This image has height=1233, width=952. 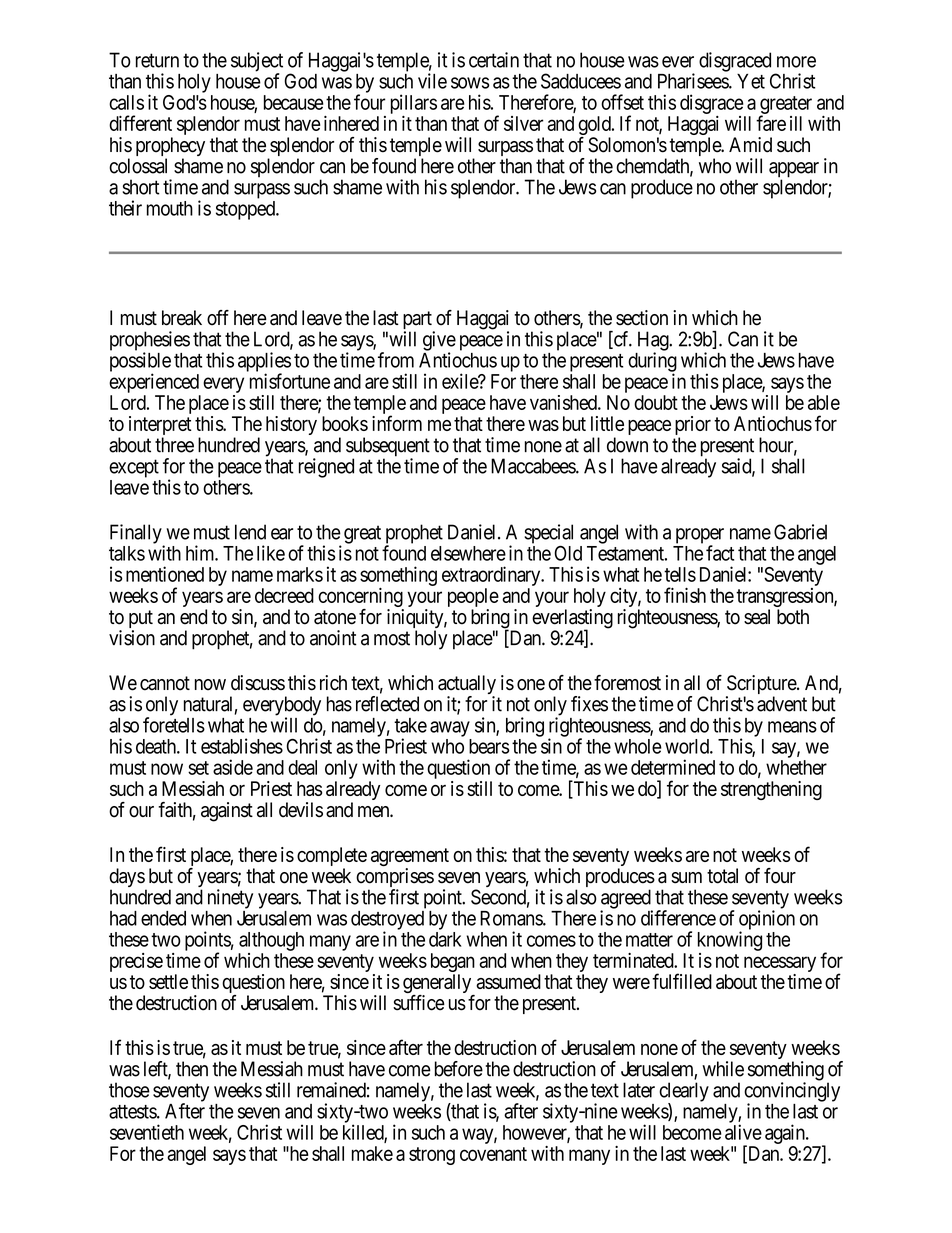 What do you see at coordinates (534, 466) in the image?
I see `Maccabees` at bounding box center [534, 466].
